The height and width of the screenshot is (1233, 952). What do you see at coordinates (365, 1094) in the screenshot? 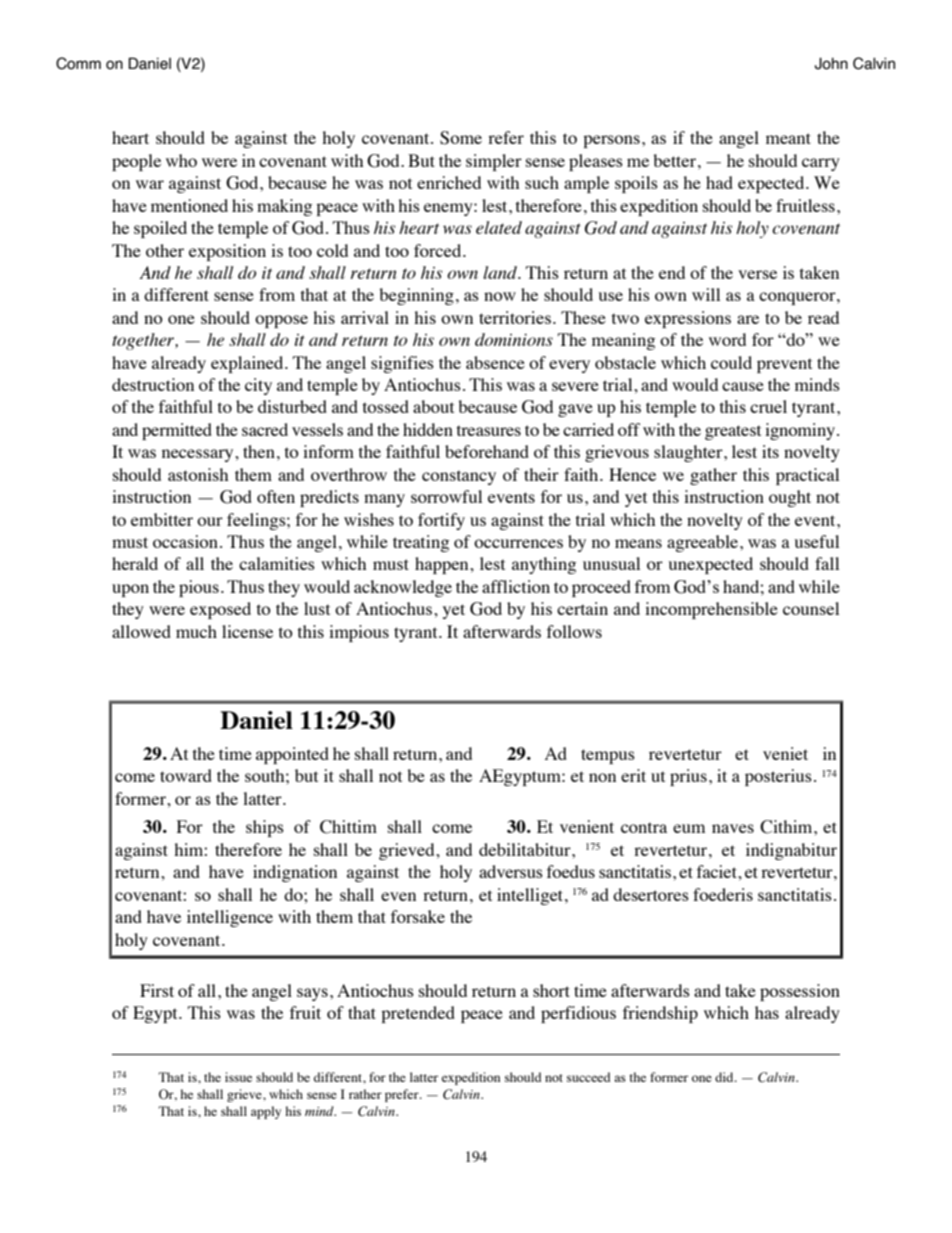
I see `rather` at bounding box center [365, 1094].
